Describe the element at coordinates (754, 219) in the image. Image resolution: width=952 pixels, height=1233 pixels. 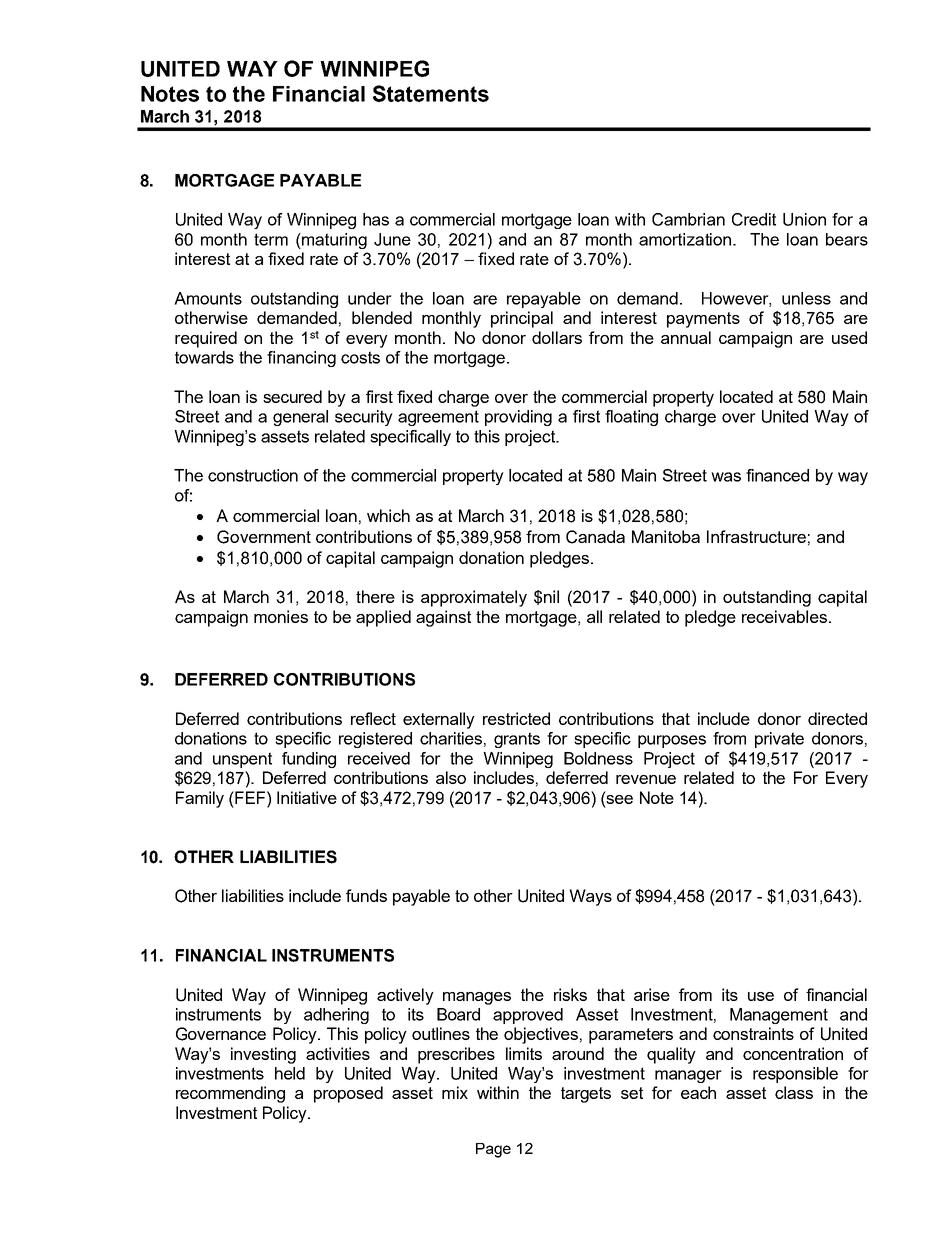
I see `Credit` at that location.
